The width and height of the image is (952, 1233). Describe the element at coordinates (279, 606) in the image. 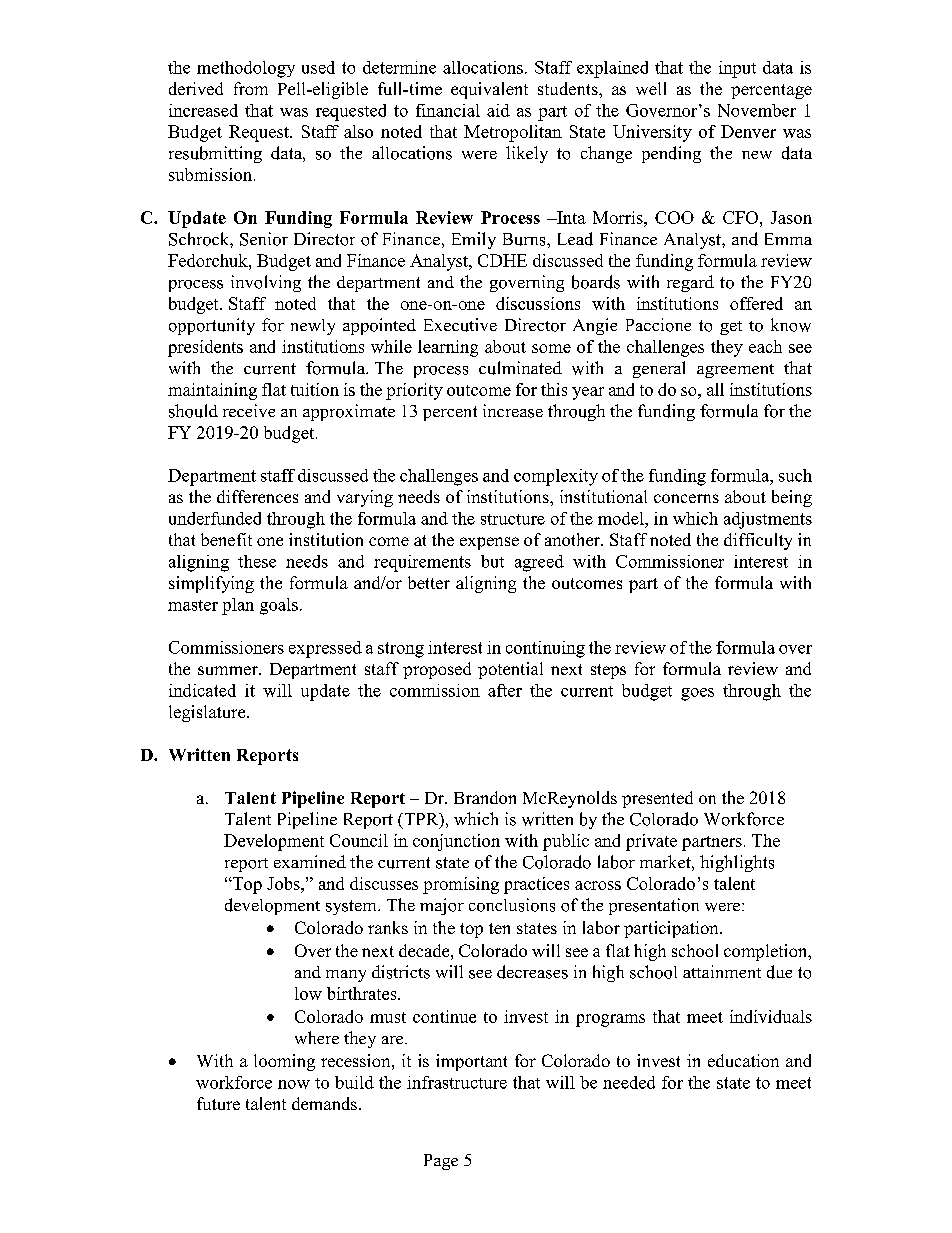

I see `goals` at that location.
